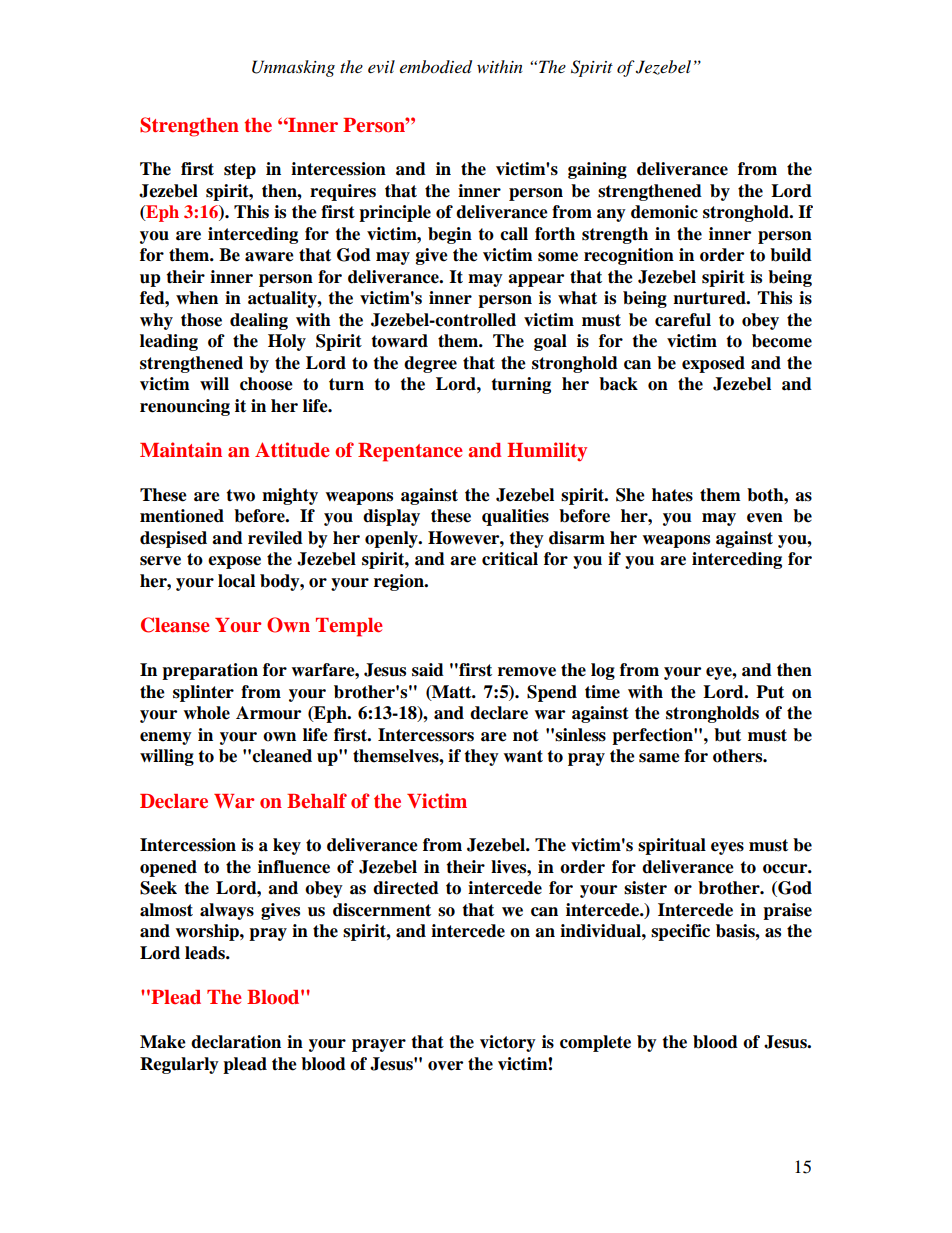 The height and width of the image is (1233, 952). I want to click on gaining, so click(597, 170).
